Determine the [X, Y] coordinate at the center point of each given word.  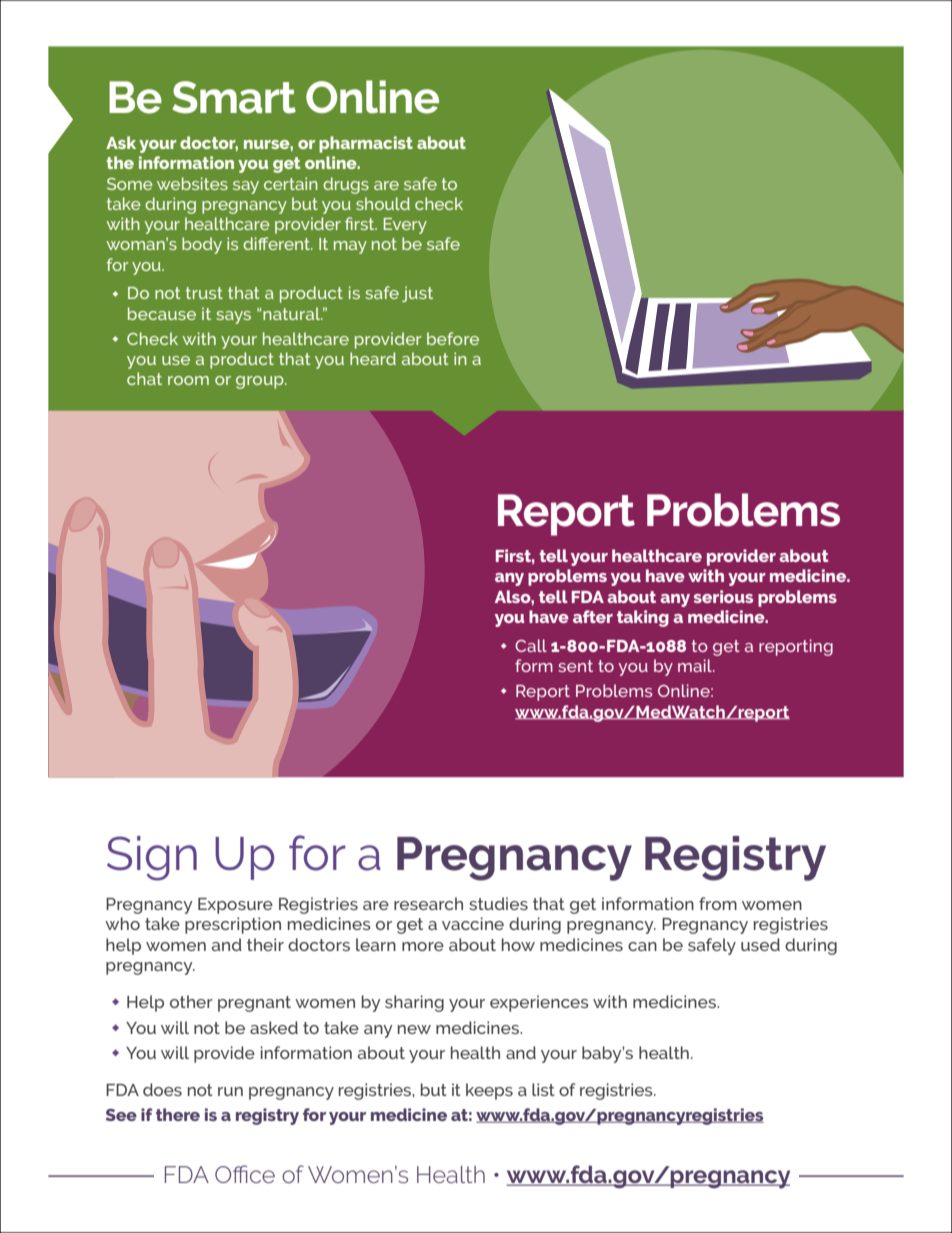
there [178, 1114]
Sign [152, 858]
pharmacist [366, 144]
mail [696, 665]
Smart [234, 97]
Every [405, 226]
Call [531, 645]
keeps [489, 1091]
